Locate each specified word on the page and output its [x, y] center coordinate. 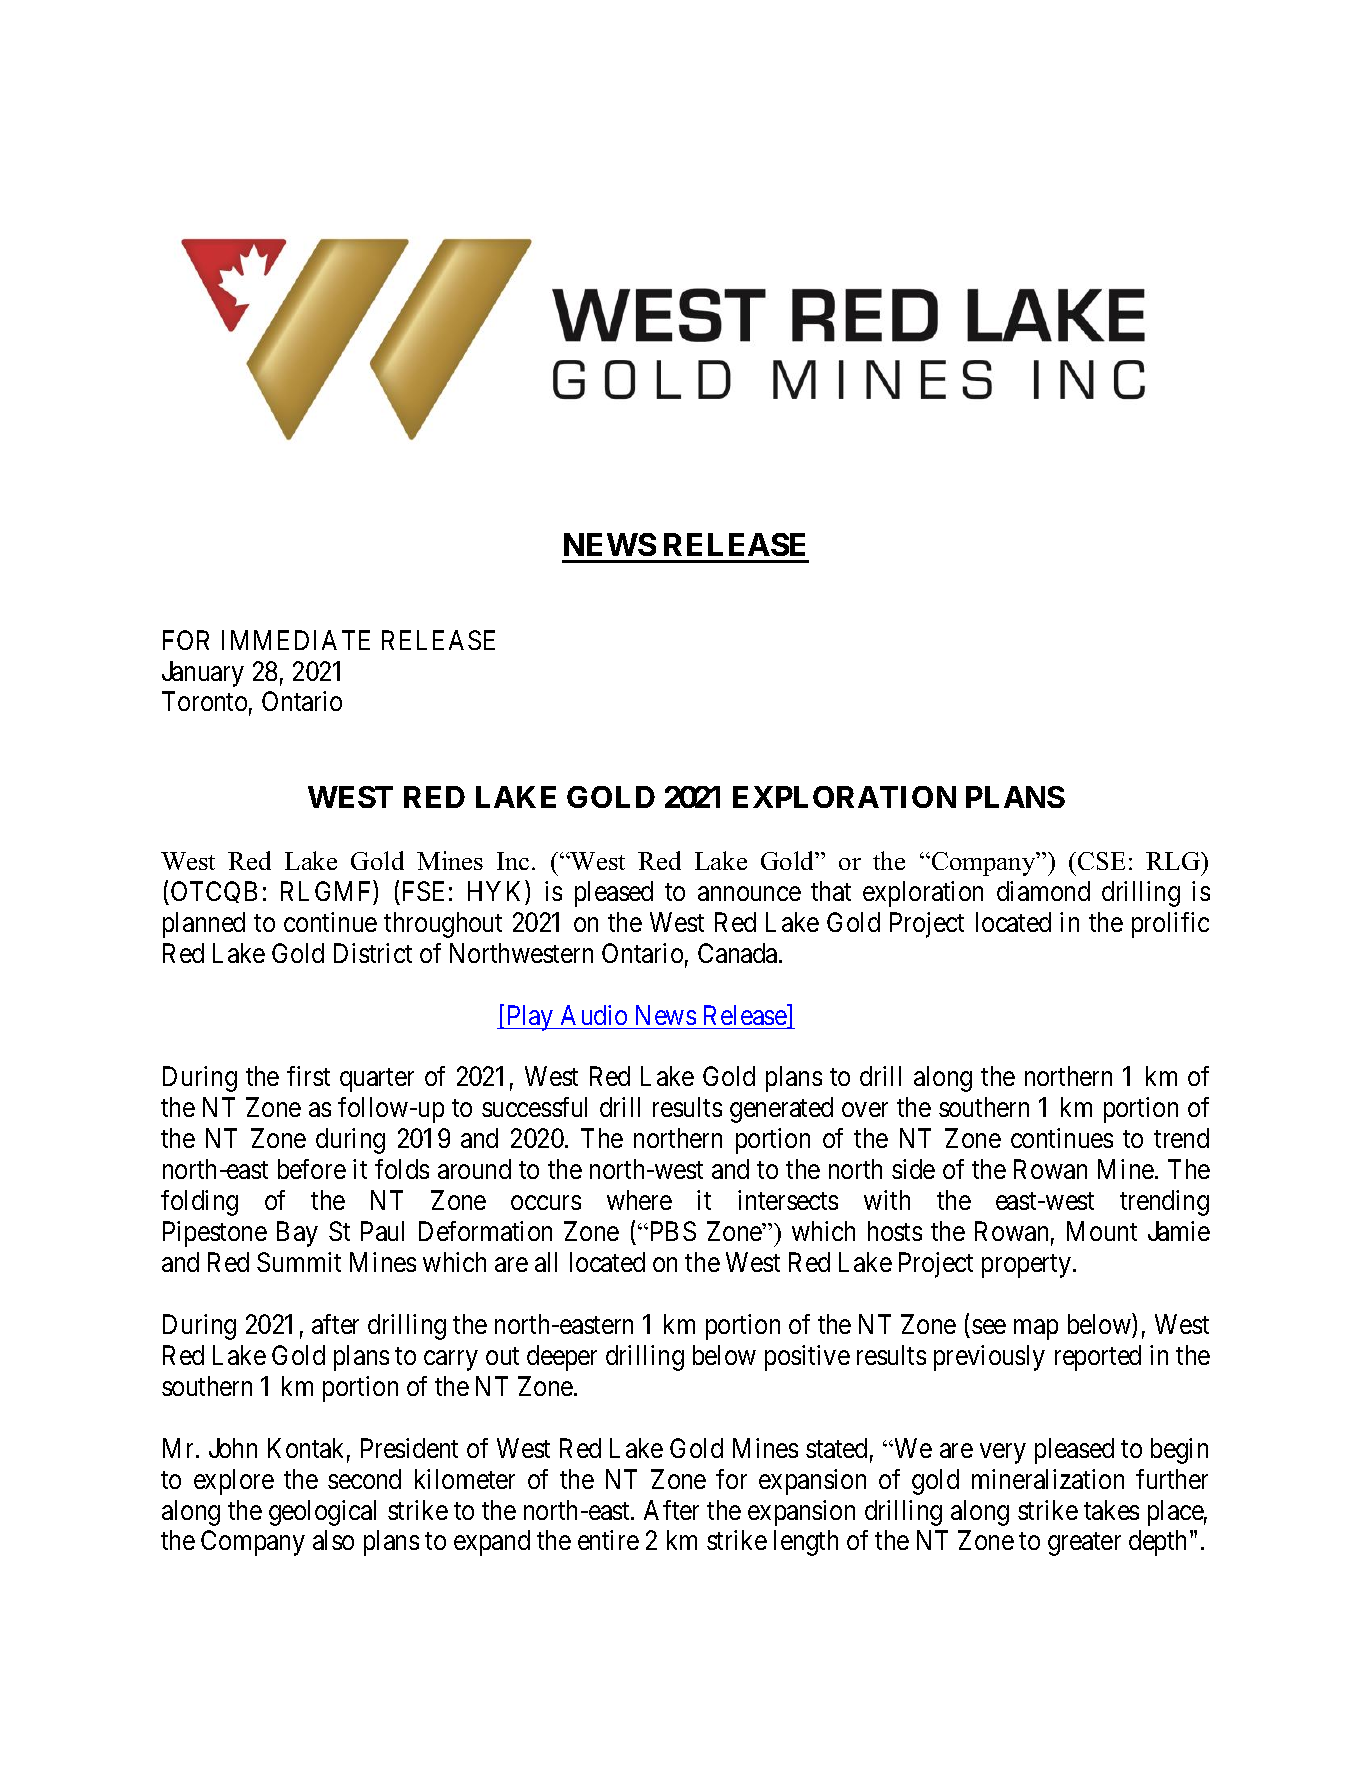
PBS [671, 1231]
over [865, 1110]
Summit [299, 1262]
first [308, 1076]
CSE [1101, 861]
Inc [513, 861]
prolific [1170, 925]
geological [322, 1513]
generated [781, 1110]
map [1036, 1330]
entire [608, 1540]
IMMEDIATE [296, 640]
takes [1111, 1510]
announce [749, 893]
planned [204, 925]
